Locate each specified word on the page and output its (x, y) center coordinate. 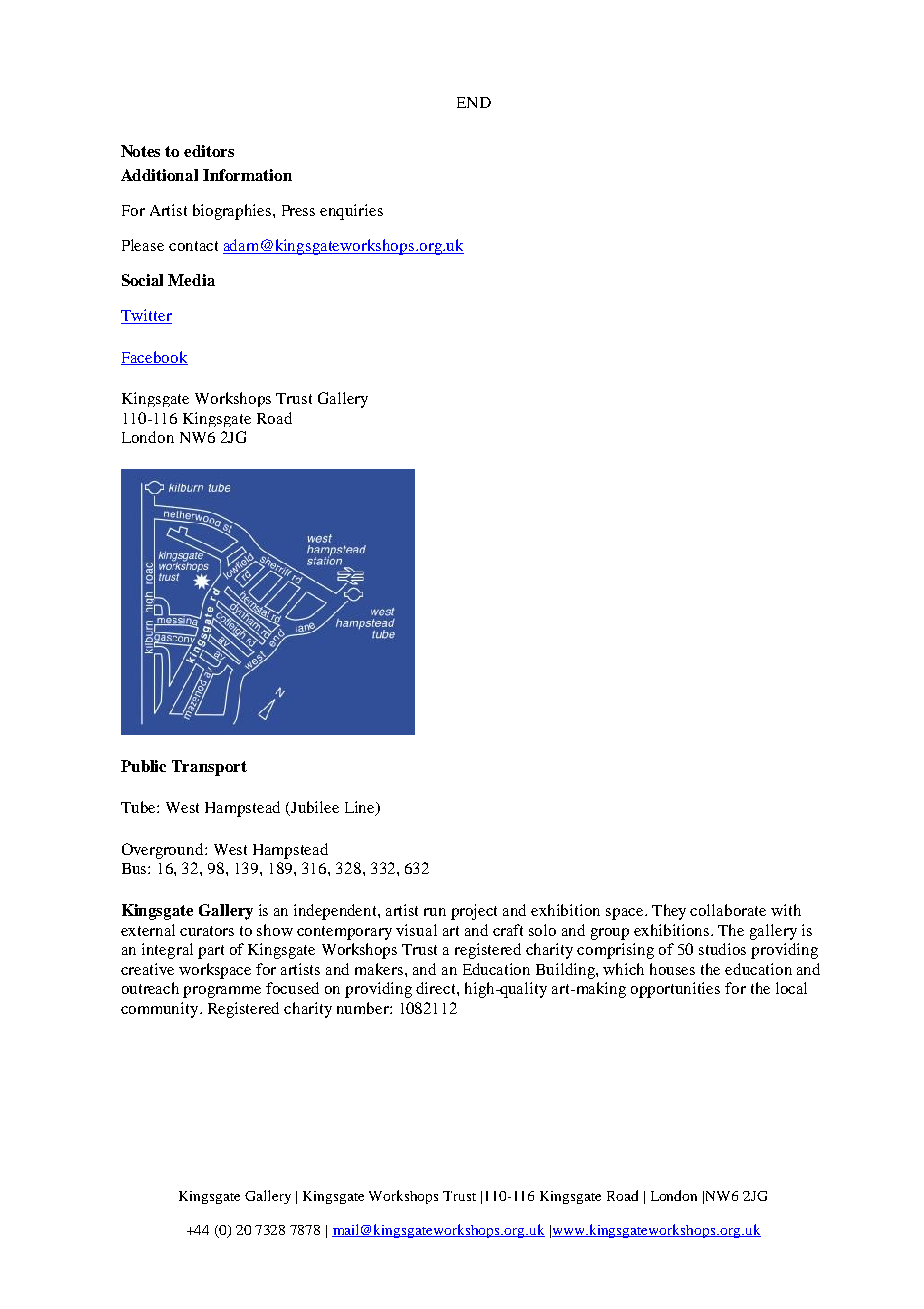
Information (247, 175)
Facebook (154, 358)
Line (361, 808)
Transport (209, 768)
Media (191, 280)
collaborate (728, 910)
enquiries (351, 212)
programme (222, 992)
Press (298, 210)
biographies (233, 212)
